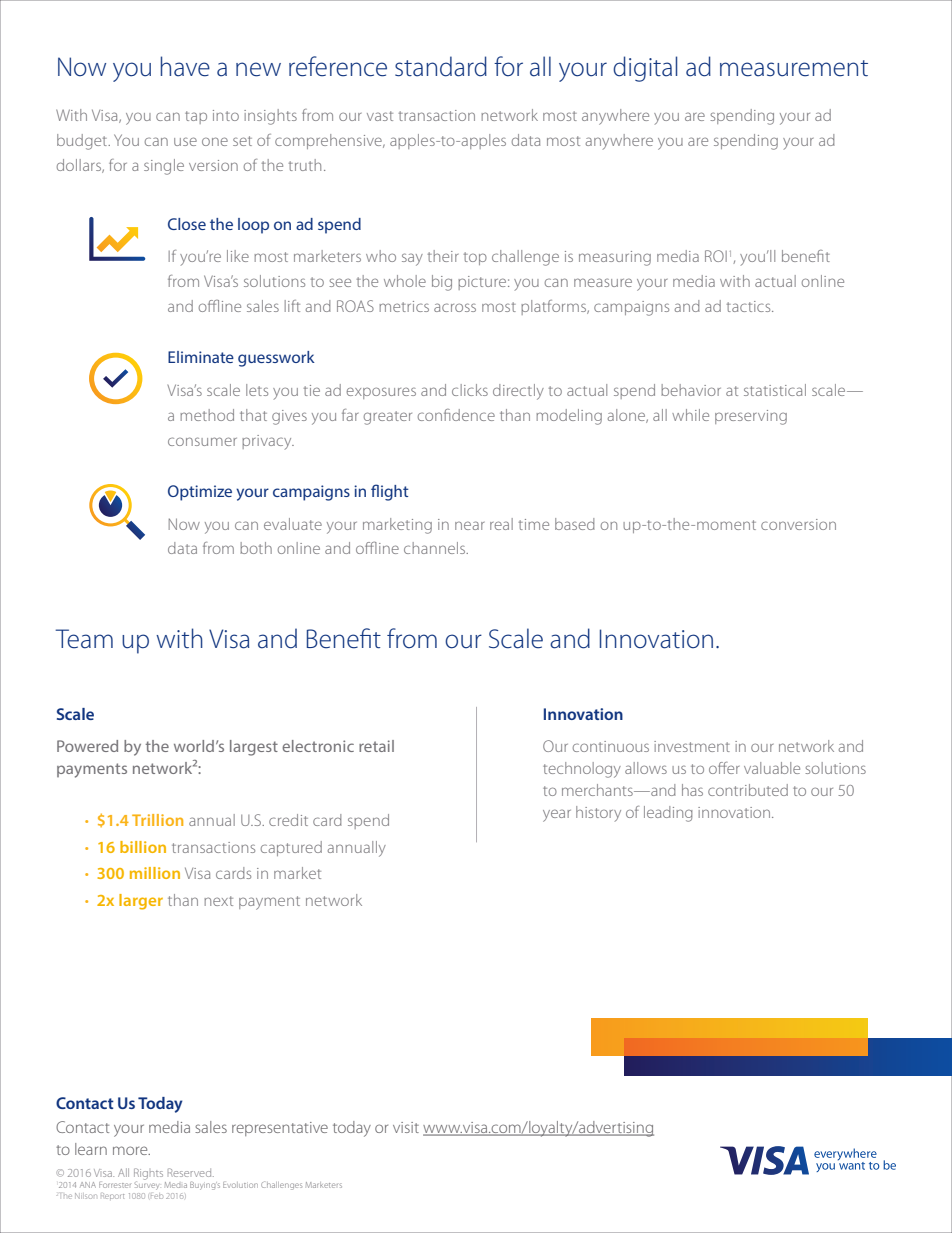 The image size is (952, 1233). What do you see at coordinates (201, 357) in the screenshot?
I see `Eliminate` at bounding box center [201, 357].
